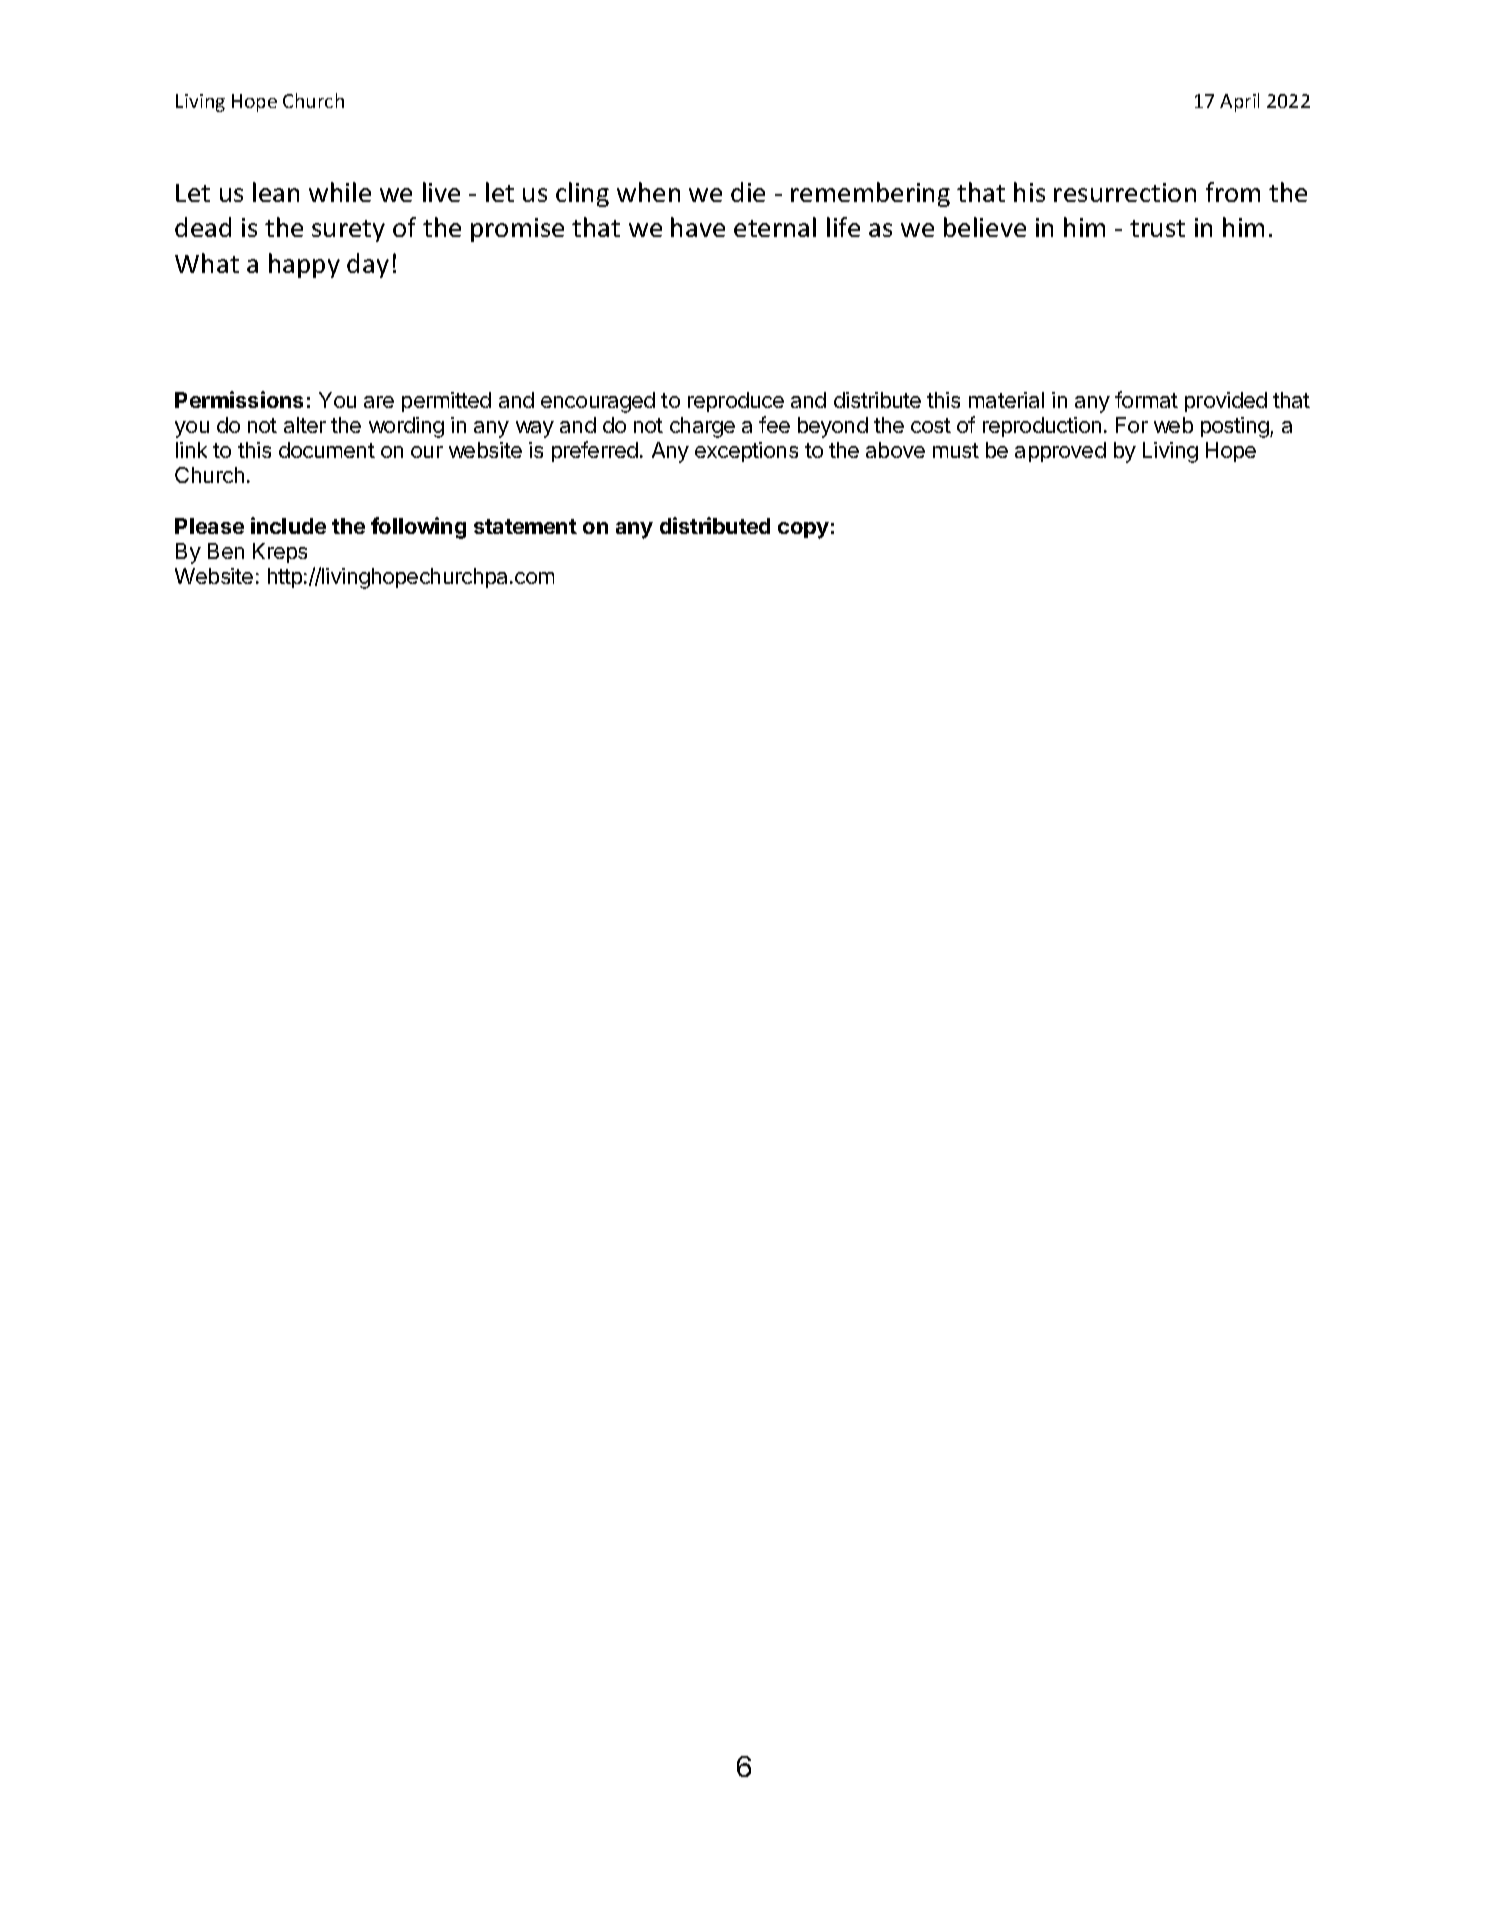  What do you see at coordinates (379, 402) in the page?
I see `are` at bounding box center [379, 402].
